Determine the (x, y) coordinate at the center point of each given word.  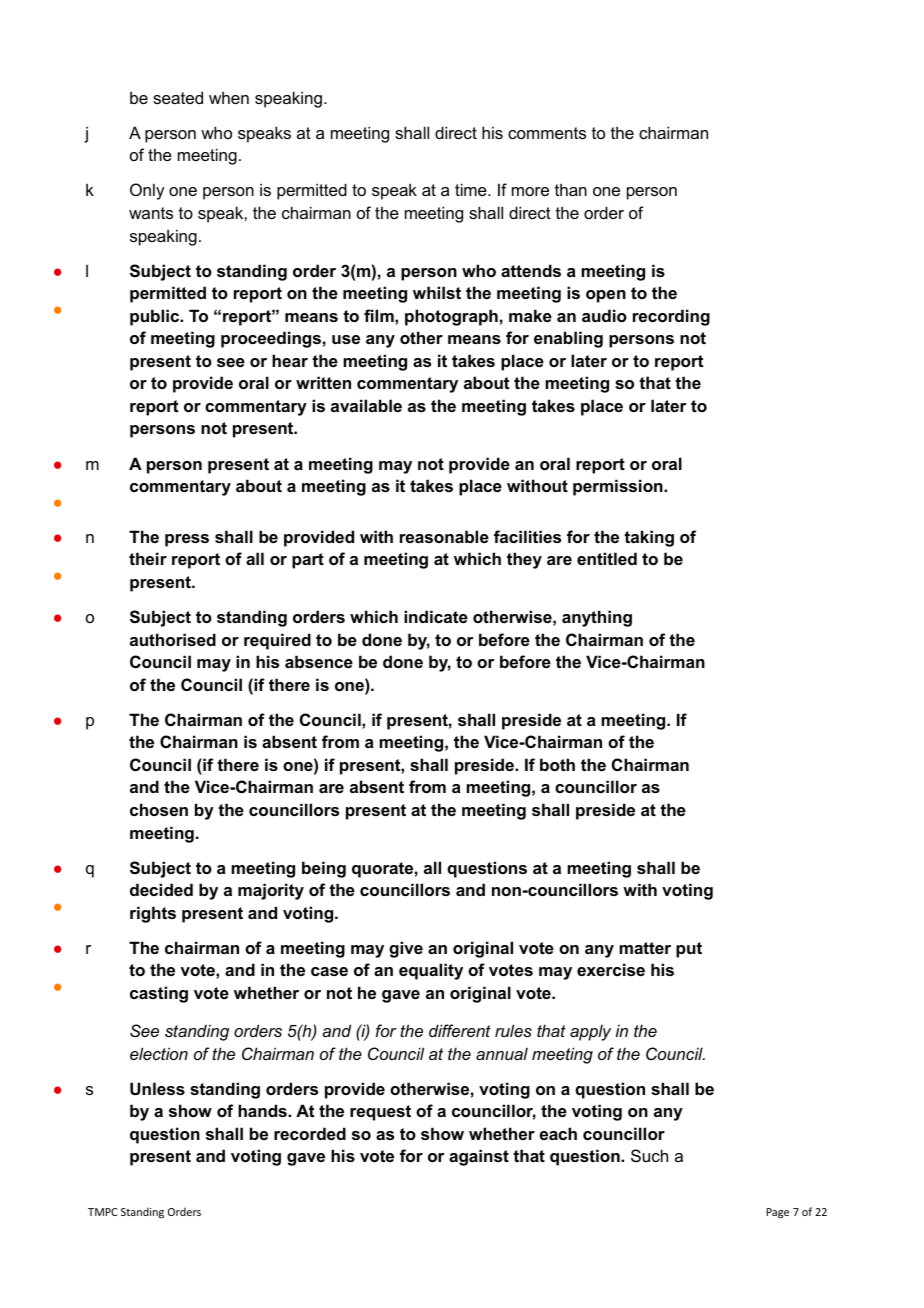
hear (290, 360)
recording (671, 317)
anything (597, 618)
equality (431, 971)
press (187, 540)
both (557, 764)
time (472, 189)
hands (263, 1110)
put (689, 950)
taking (649, 538)
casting (159, 994)
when (229, 97)
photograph (451, 317)
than (571, 189)
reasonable (444, 536)
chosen (159, 809)
